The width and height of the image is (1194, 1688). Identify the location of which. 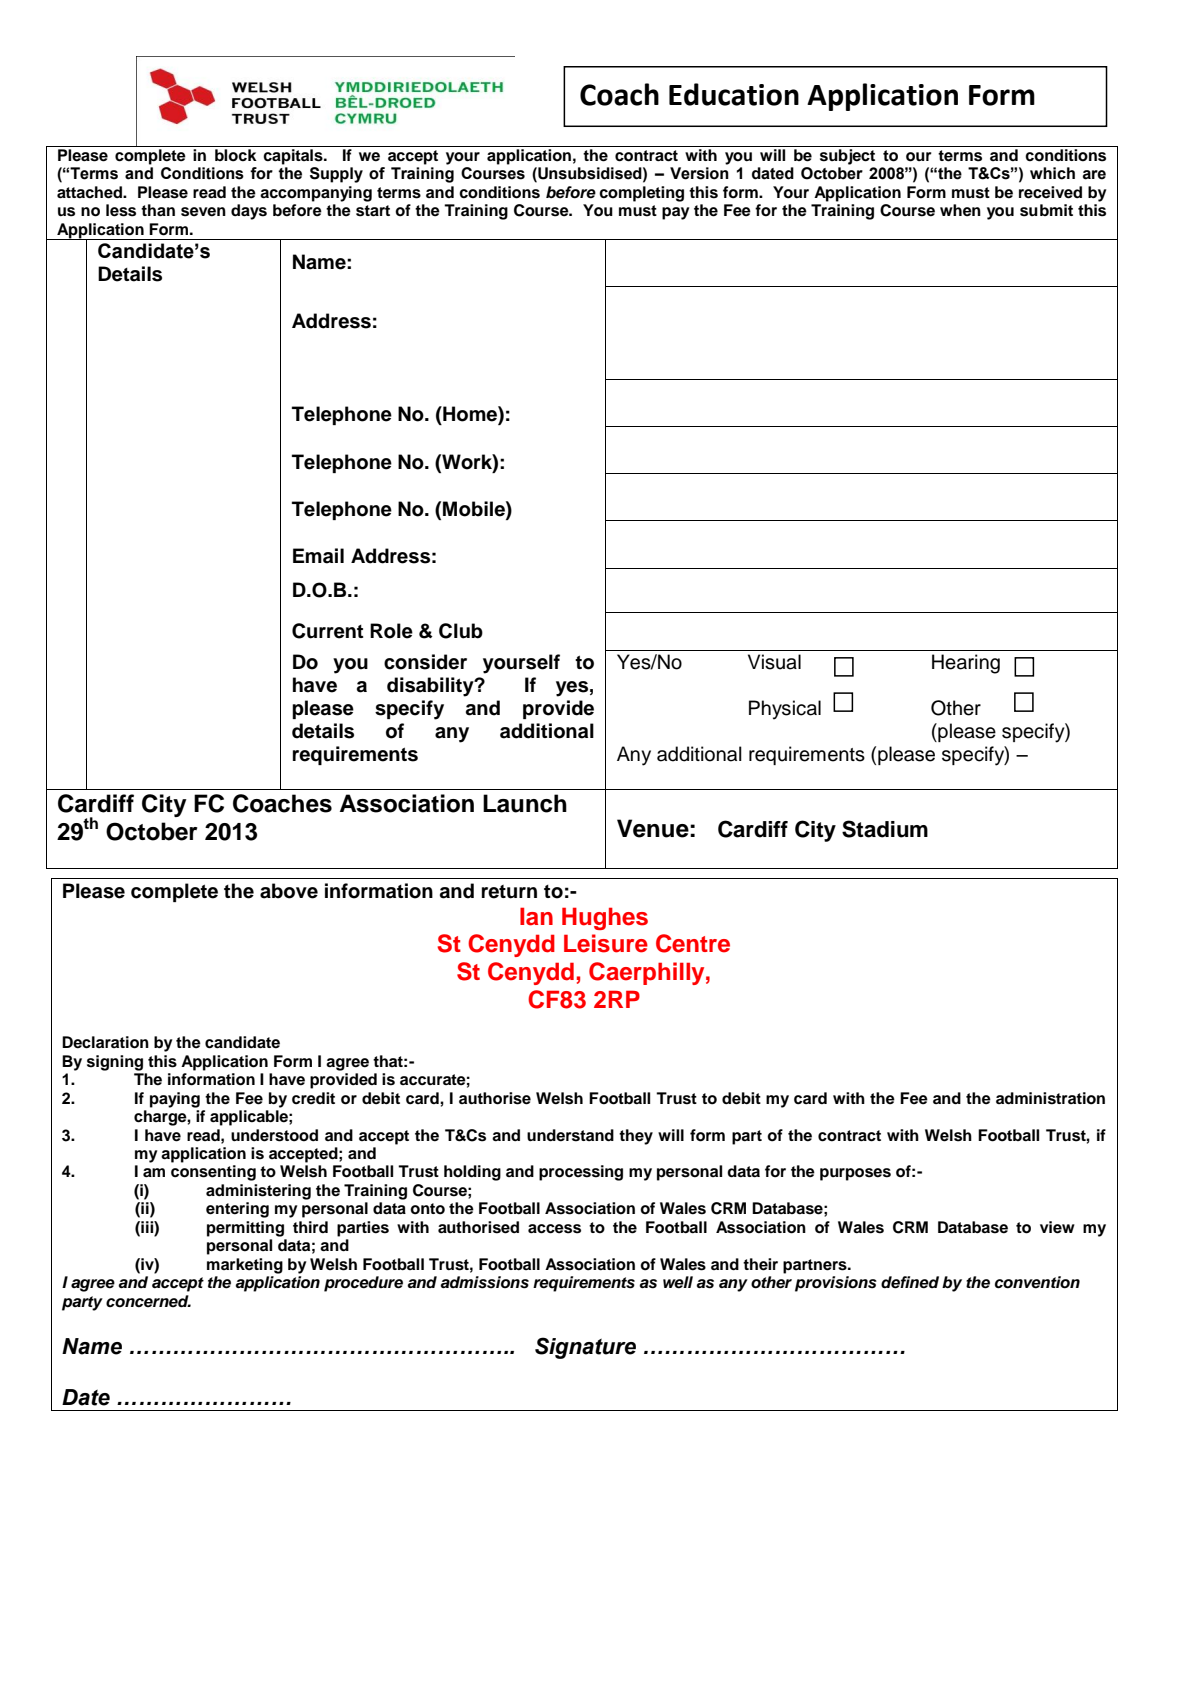
(1052, 173).
